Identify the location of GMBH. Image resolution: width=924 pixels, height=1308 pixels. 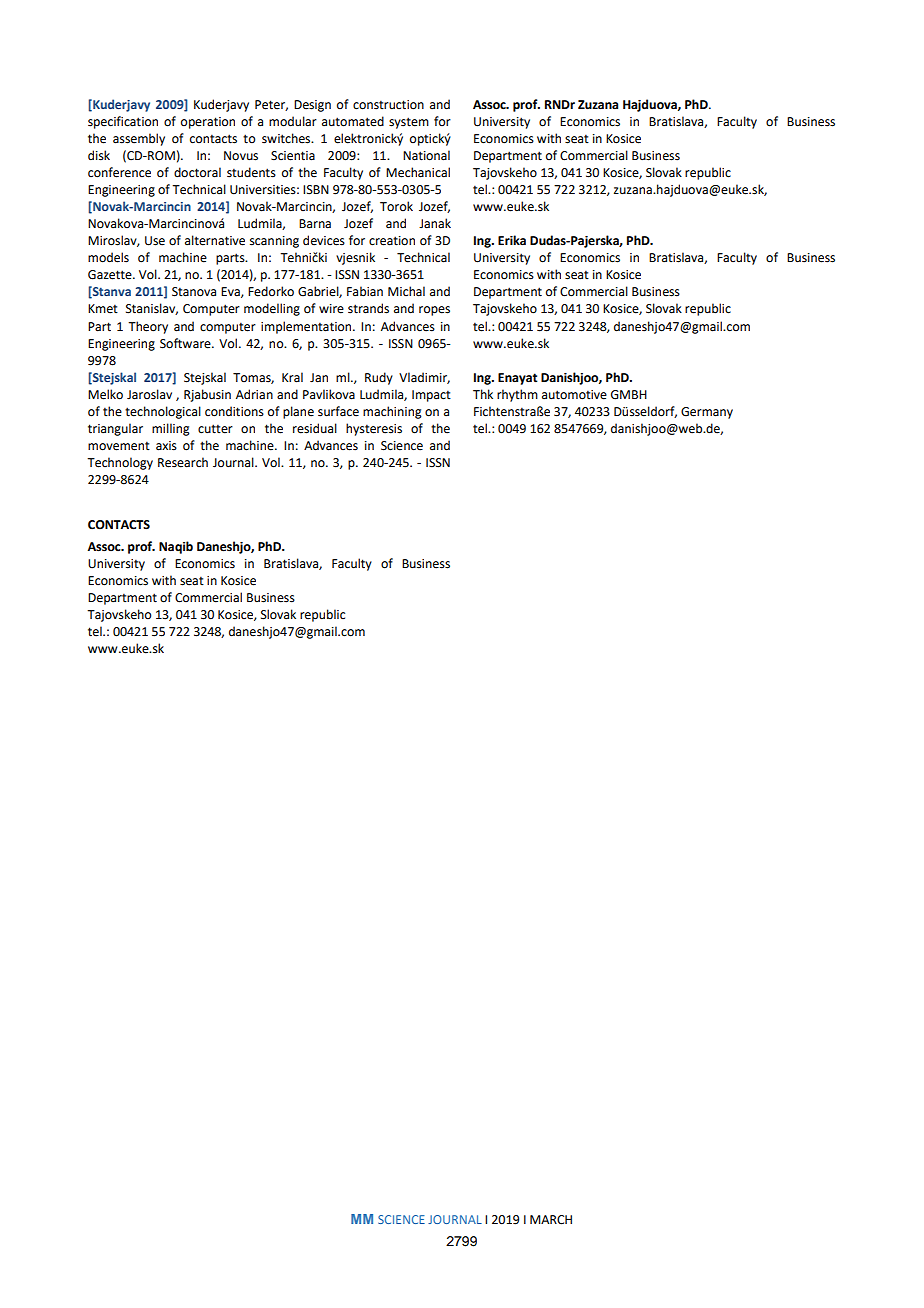
(629, 395).
